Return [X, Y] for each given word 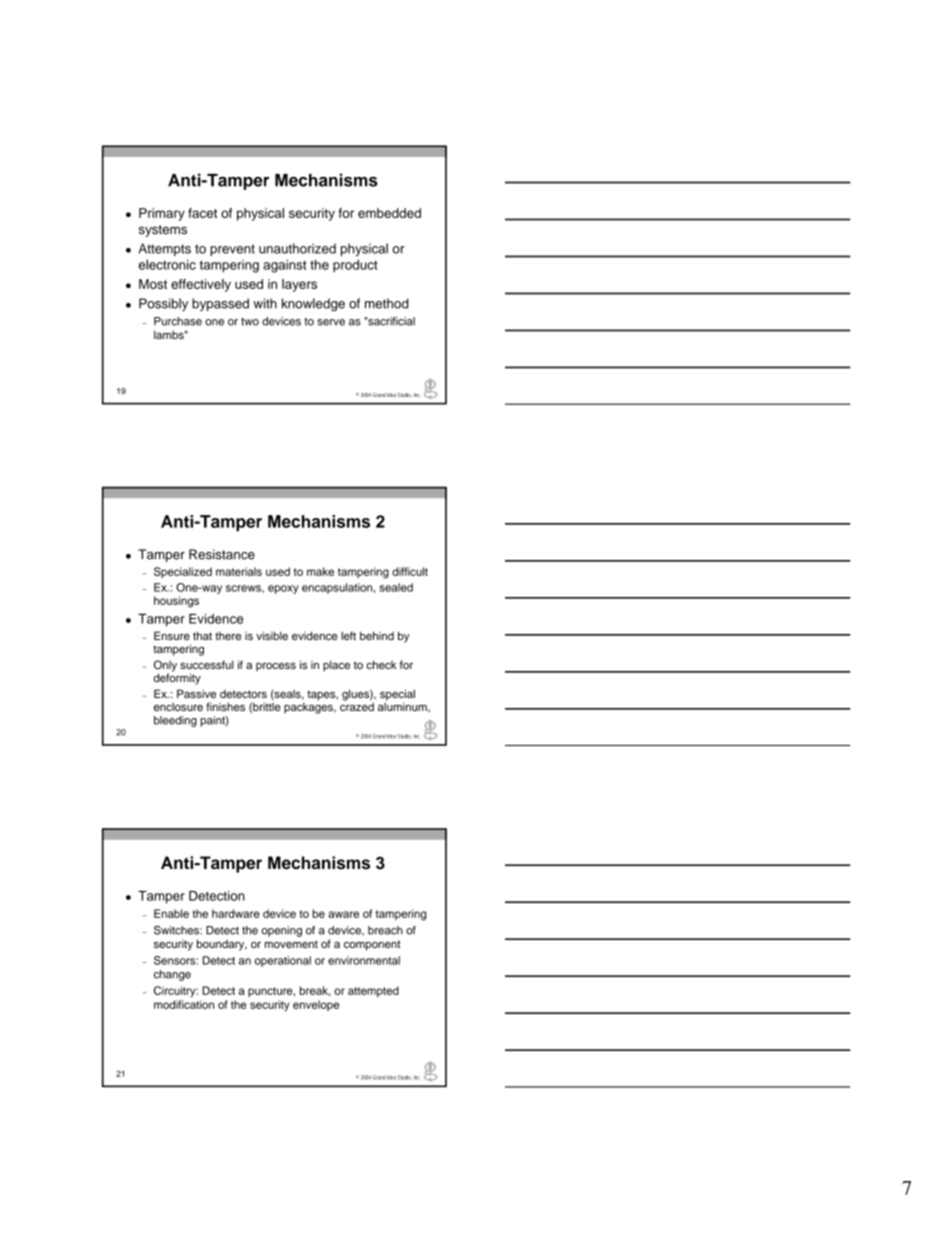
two [250, 322]
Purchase [178, 321]
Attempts [164, 249]
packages [309, 707]
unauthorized [297, 248]
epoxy [283, 589]
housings [176, 602]
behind [377, 635]
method [386, 303]
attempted [373, 991]
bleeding [175, 721]
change [172, 975]
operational [283, 961]
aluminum [403, 706]
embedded [389, 213]
